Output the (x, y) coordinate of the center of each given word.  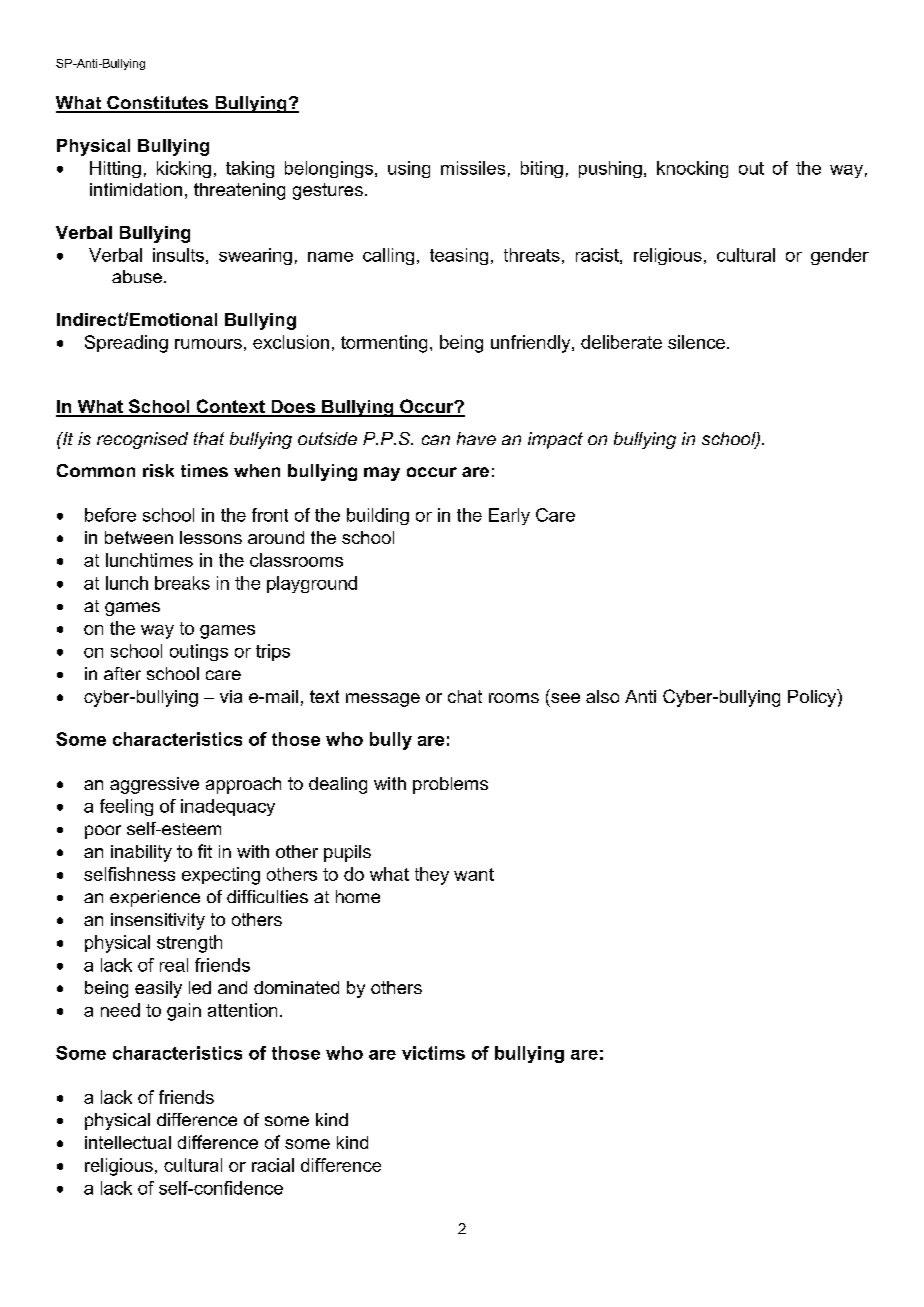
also (602, 696)
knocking (692, 169)
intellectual (128, 1142)
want (474, 874)
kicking (184, 169)
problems (450, 785)
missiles (473, 168)
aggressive (154, 785)
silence (696, 342)
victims (433, 1053)
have (476, 438)
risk (158, 470)
